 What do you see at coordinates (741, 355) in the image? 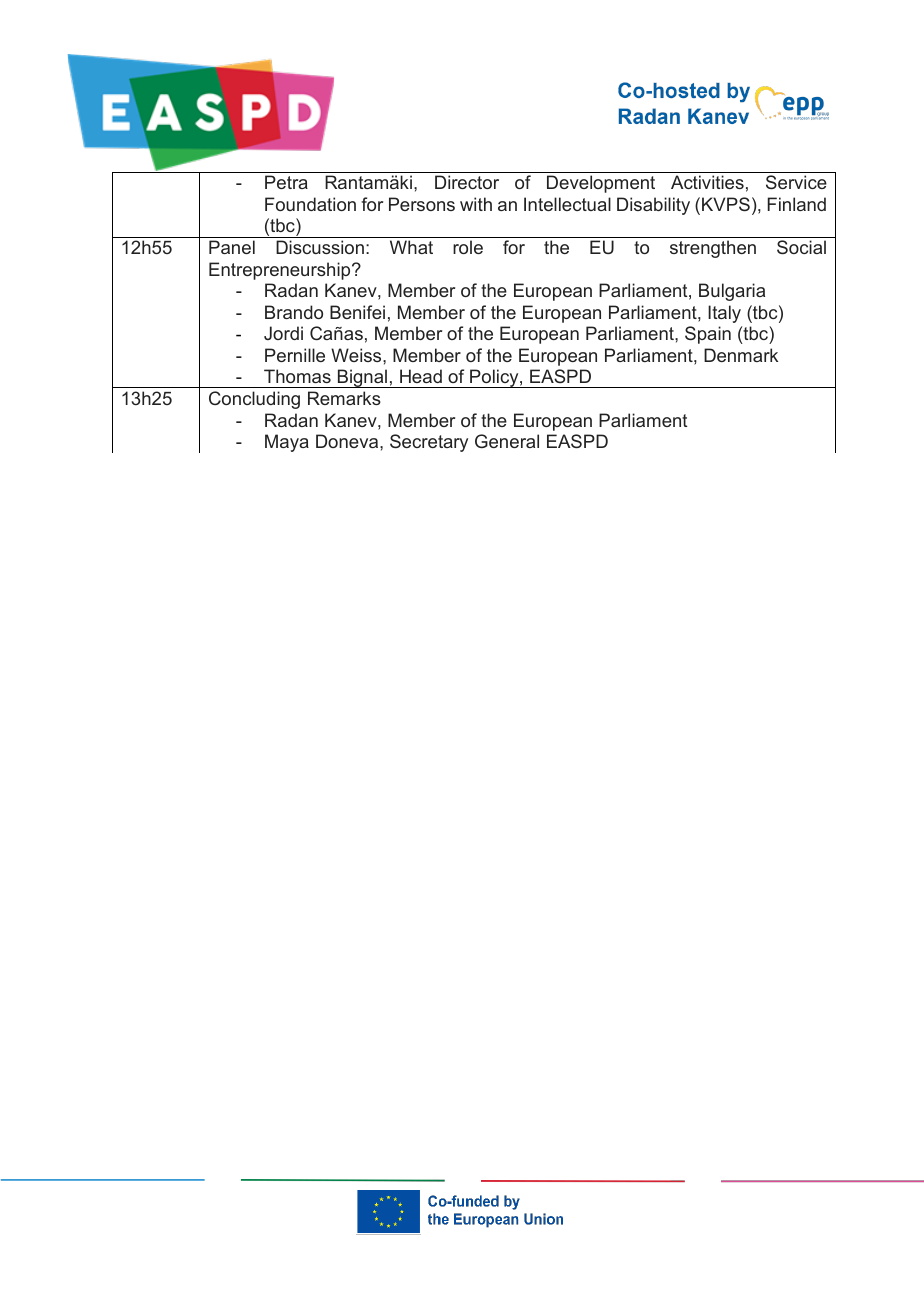
I see `Denmark` at bounding box center [741, 355].
